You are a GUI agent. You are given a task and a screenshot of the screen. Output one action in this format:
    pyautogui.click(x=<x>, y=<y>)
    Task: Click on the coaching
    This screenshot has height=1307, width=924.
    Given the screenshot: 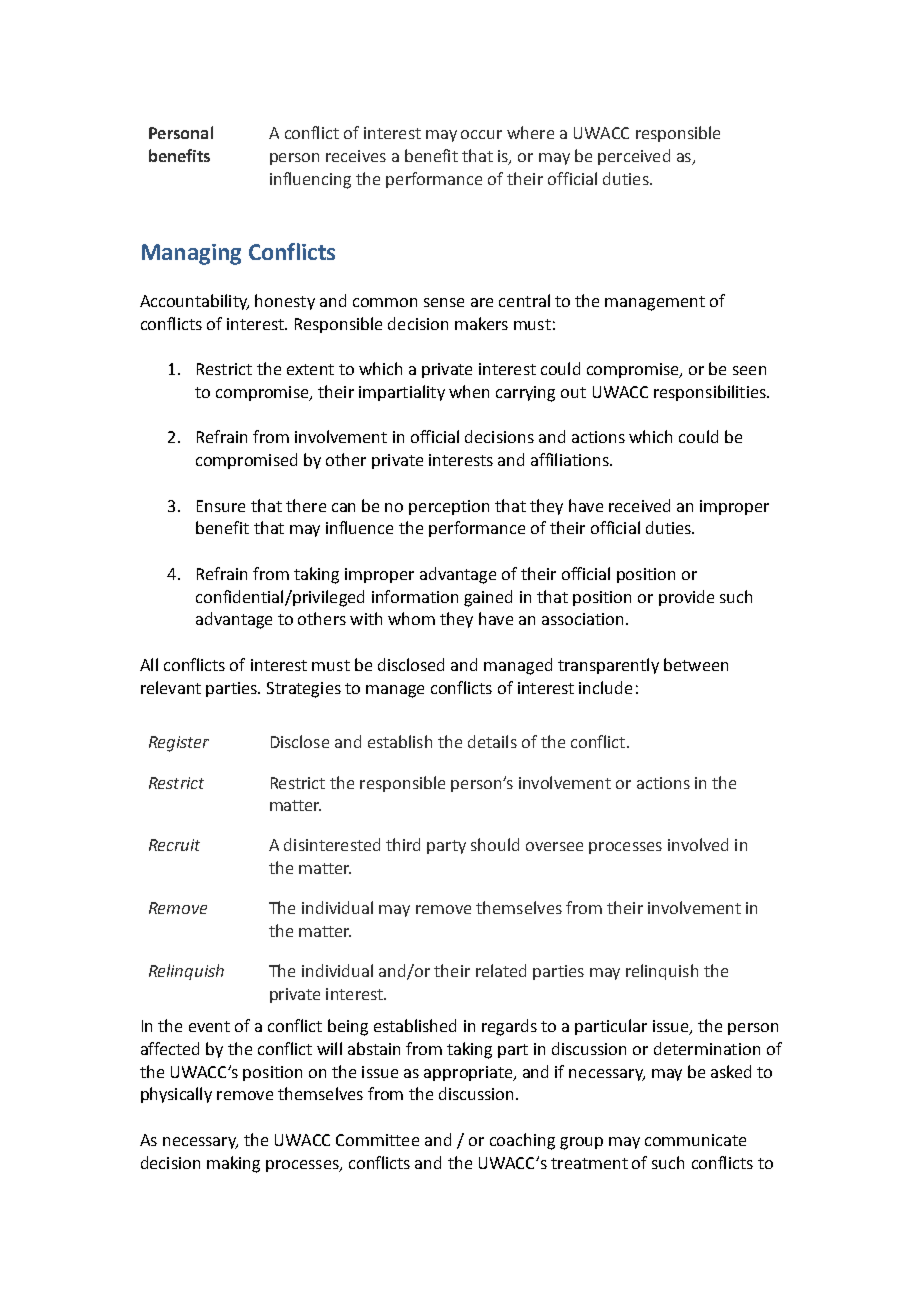 What is the action you would take?
    pyautogui.click(x=522, y=1141)
